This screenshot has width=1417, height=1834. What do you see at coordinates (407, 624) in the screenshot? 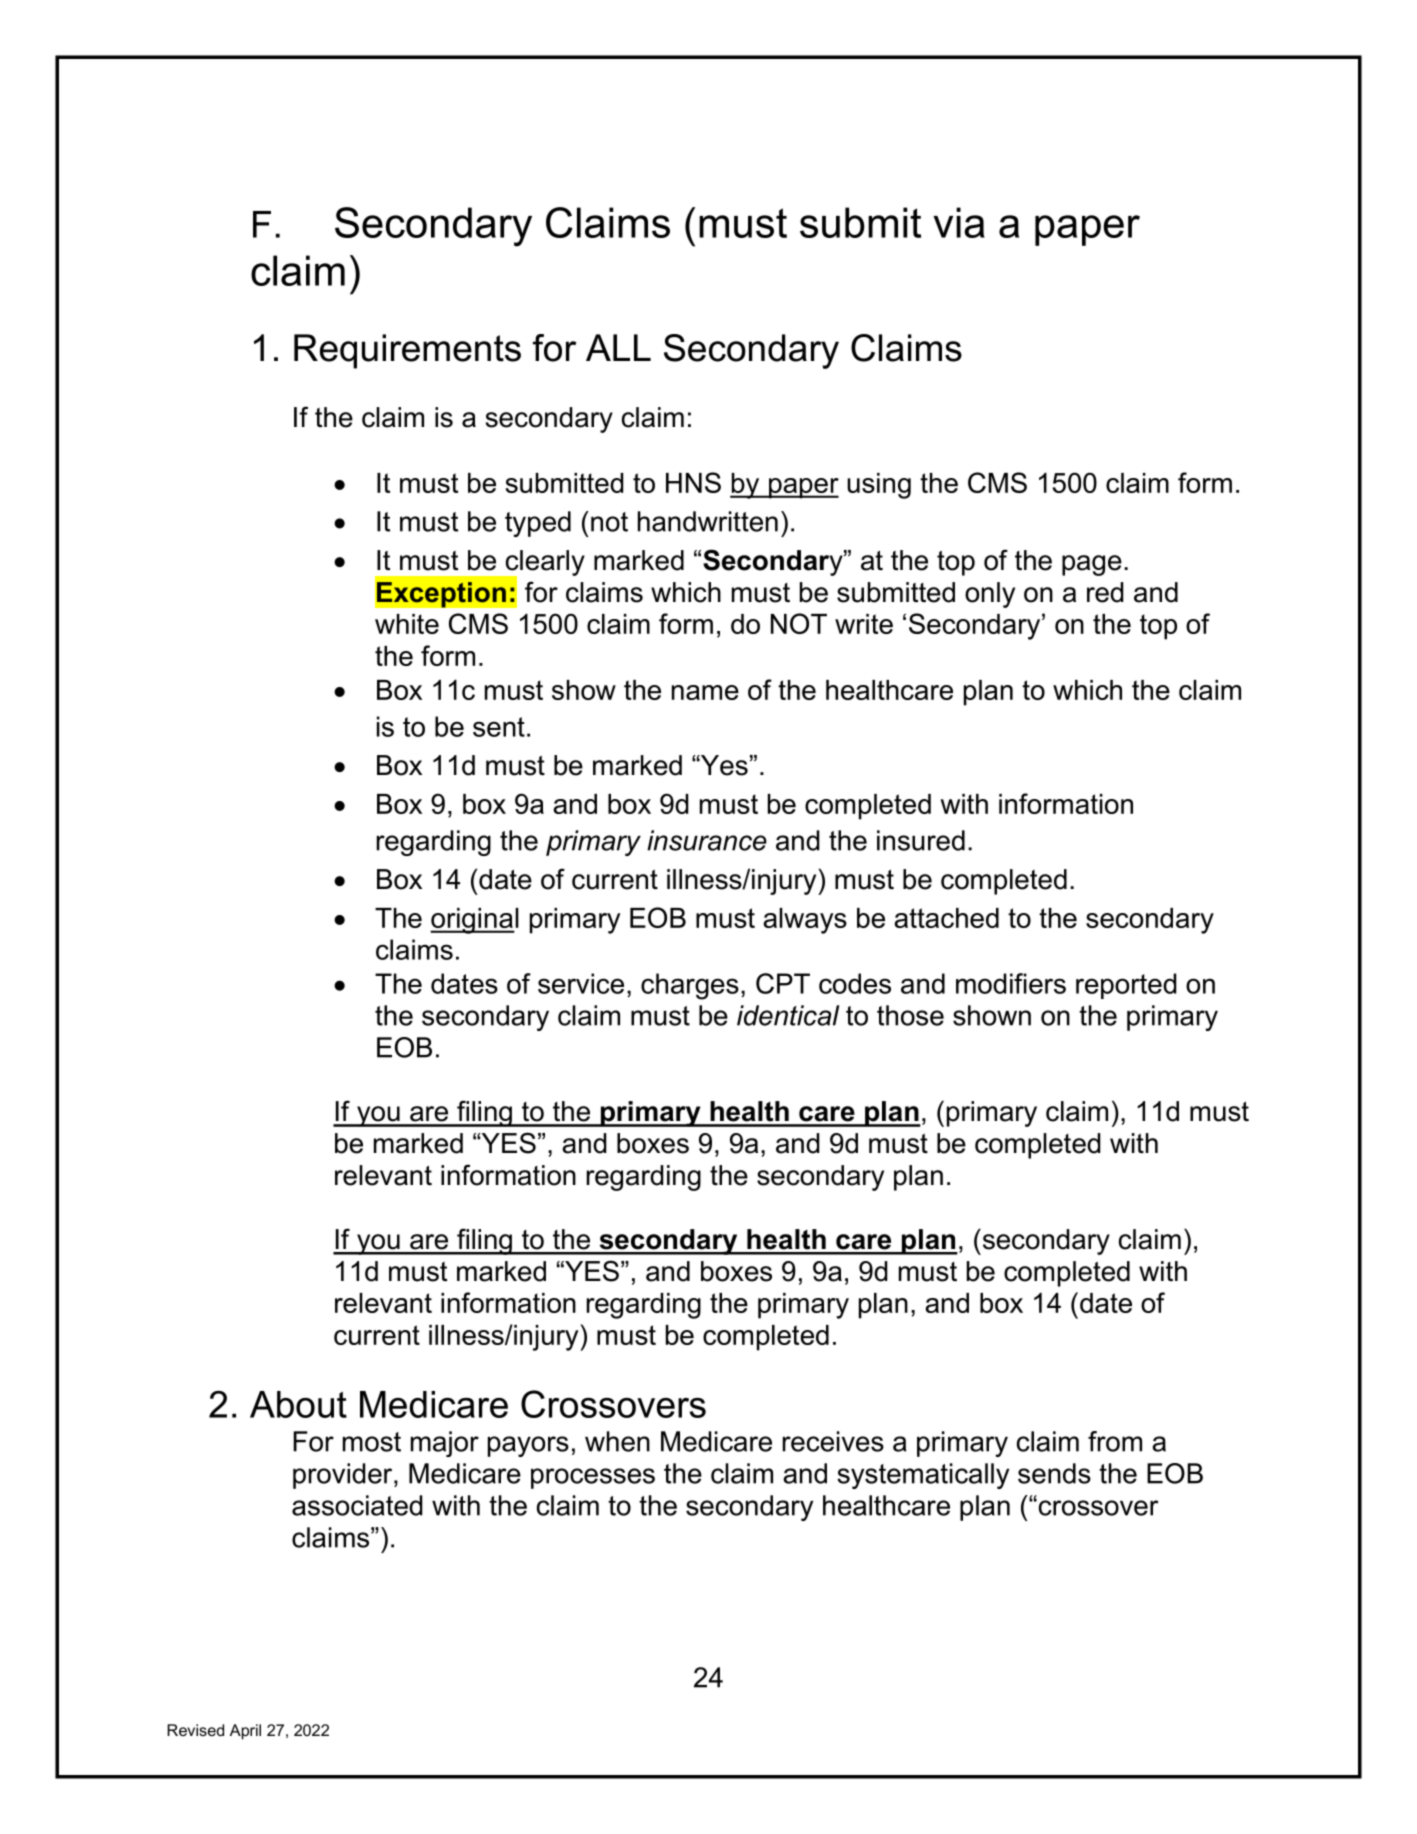
I see `white` at bounding box center [407, 624].
